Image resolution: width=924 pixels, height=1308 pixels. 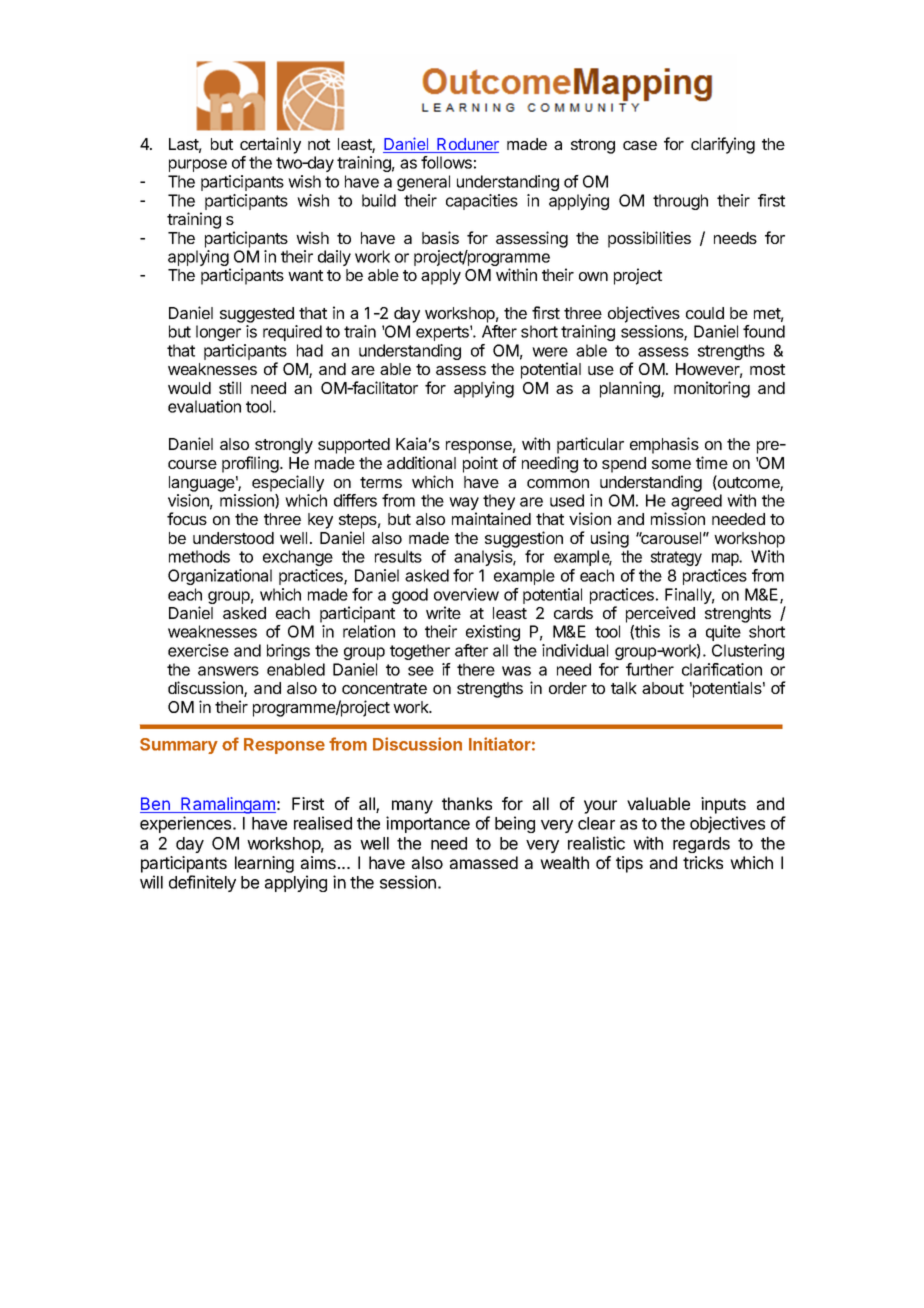 What do you see at coordinates (705, 313) in the screenshot?
I see `could` at bounding box center [705, 313].
